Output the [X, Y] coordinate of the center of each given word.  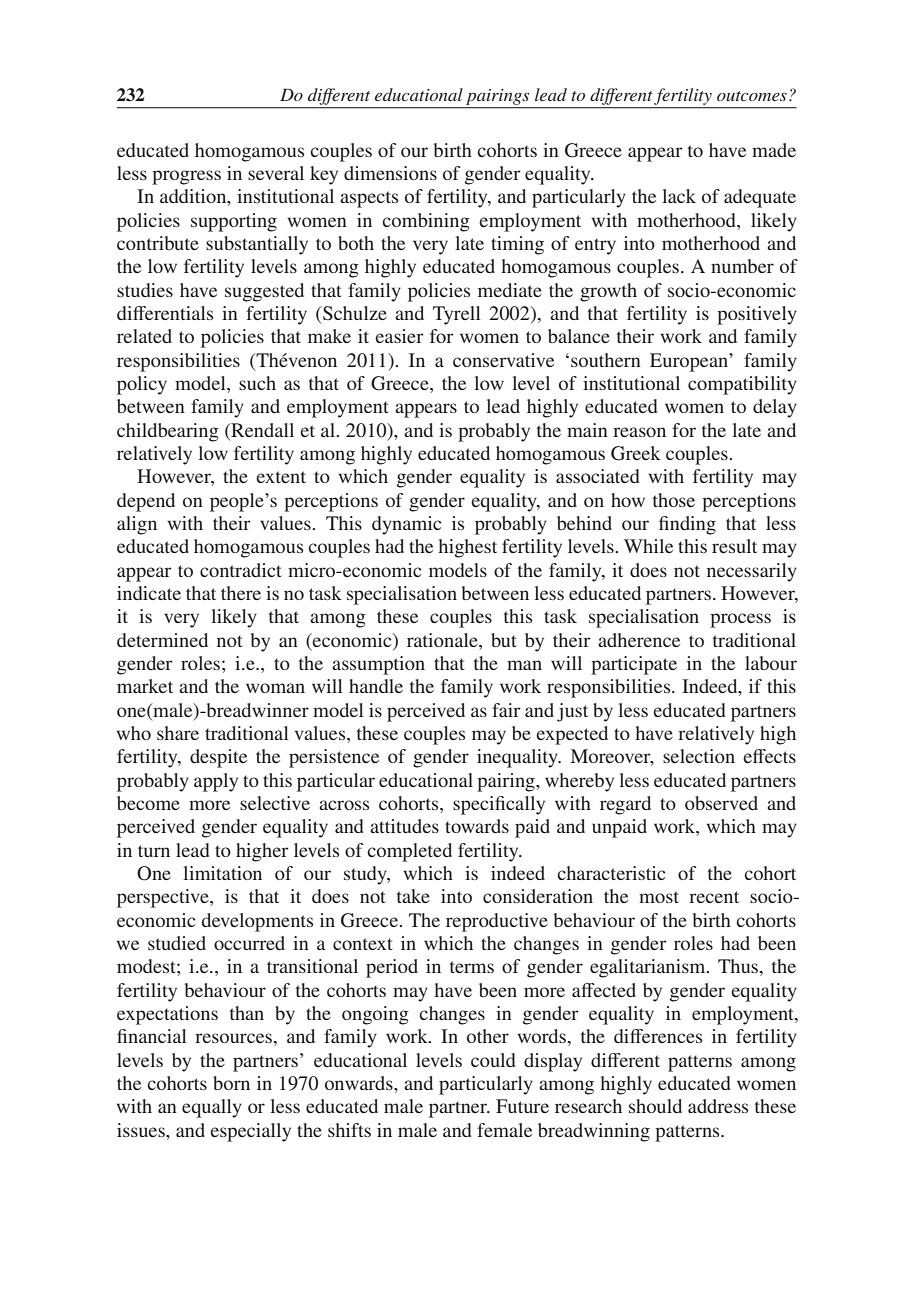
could [493, 1060]
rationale [443, 640]
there [241, 593]
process [740, 620]
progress [186, 177]
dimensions [390, 173]
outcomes [752, 96]
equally [212, 1108]
